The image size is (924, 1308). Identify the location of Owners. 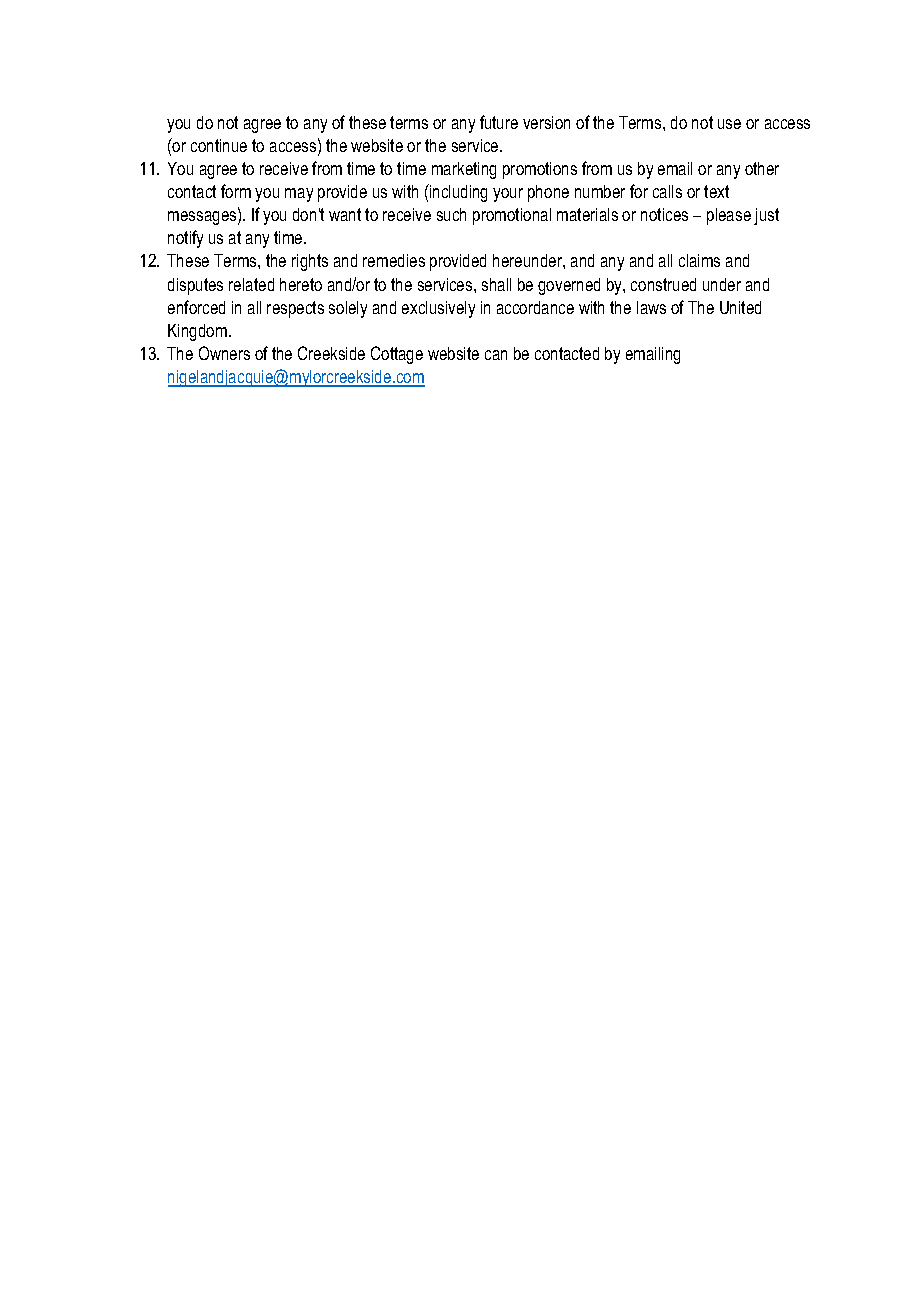
(224, 353).
